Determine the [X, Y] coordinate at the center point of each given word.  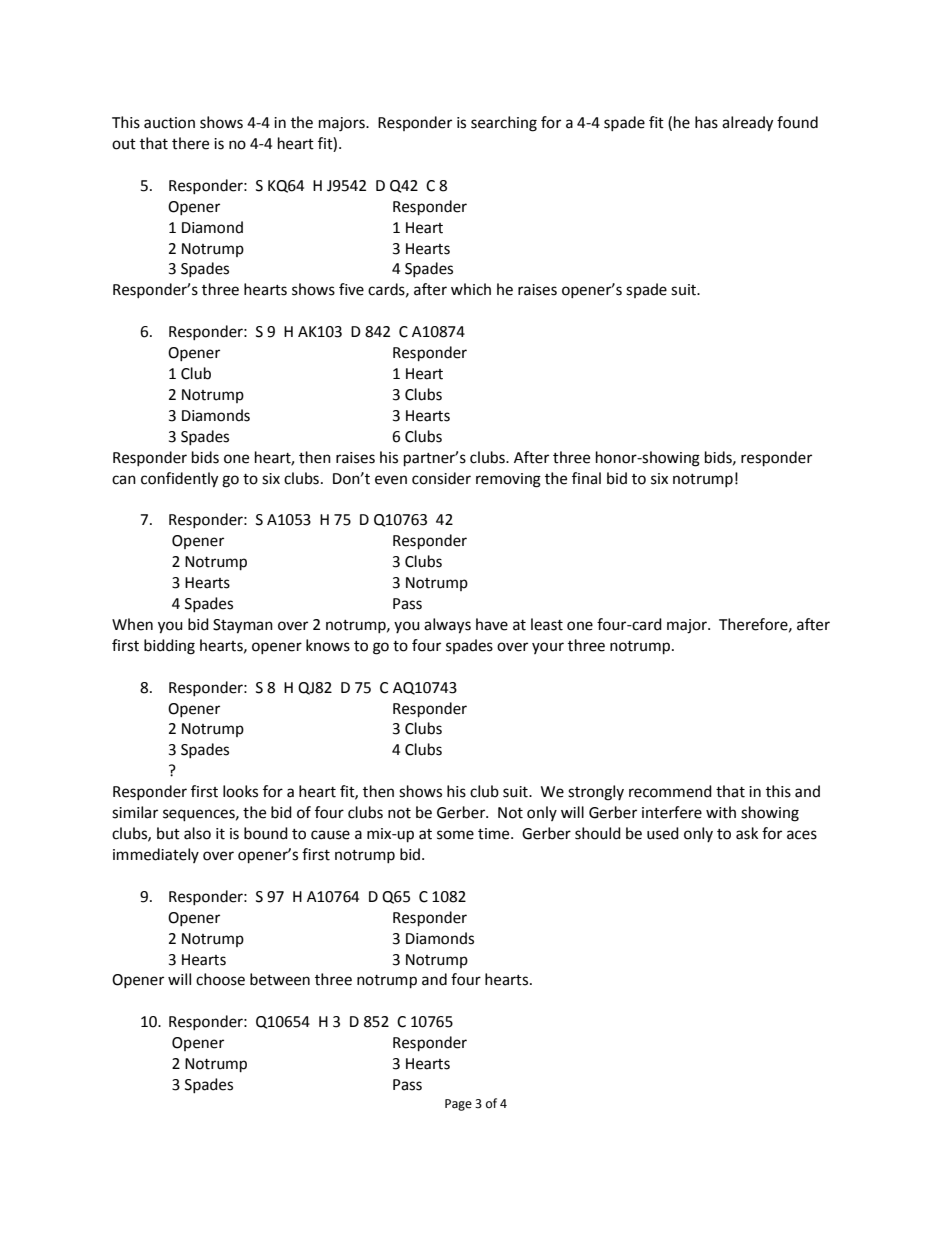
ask [747, 833]
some [455, 835]
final [586, 478]
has [706, 122]
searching [504, 124]
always [447, 626]
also [197, 833]
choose [220, 979]
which [471, 289]
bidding [169, 647]
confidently [179, 480]
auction [169, 123]
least [547, 624]
